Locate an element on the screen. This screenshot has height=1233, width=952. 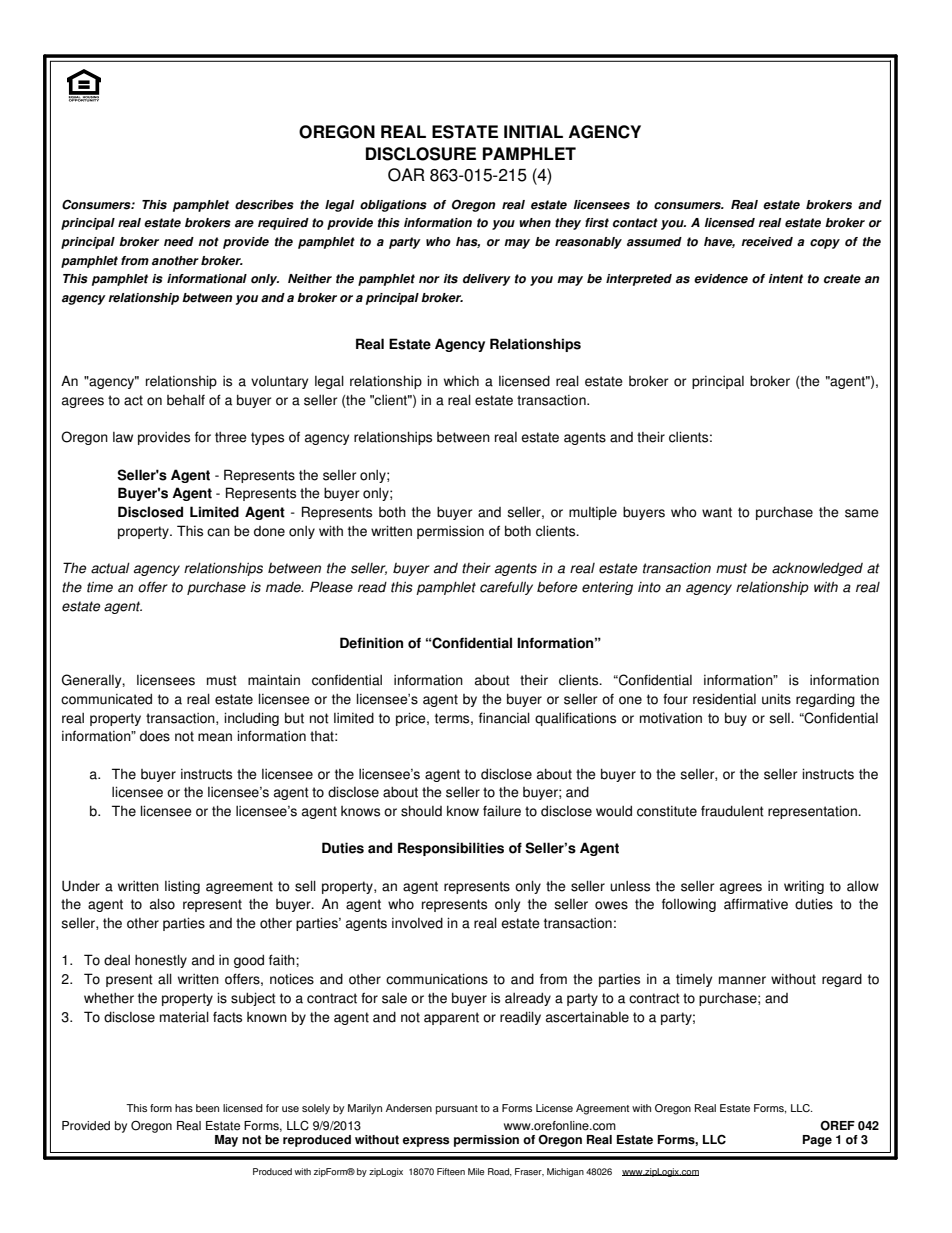
Definition is located at coordinates (371, 643).
